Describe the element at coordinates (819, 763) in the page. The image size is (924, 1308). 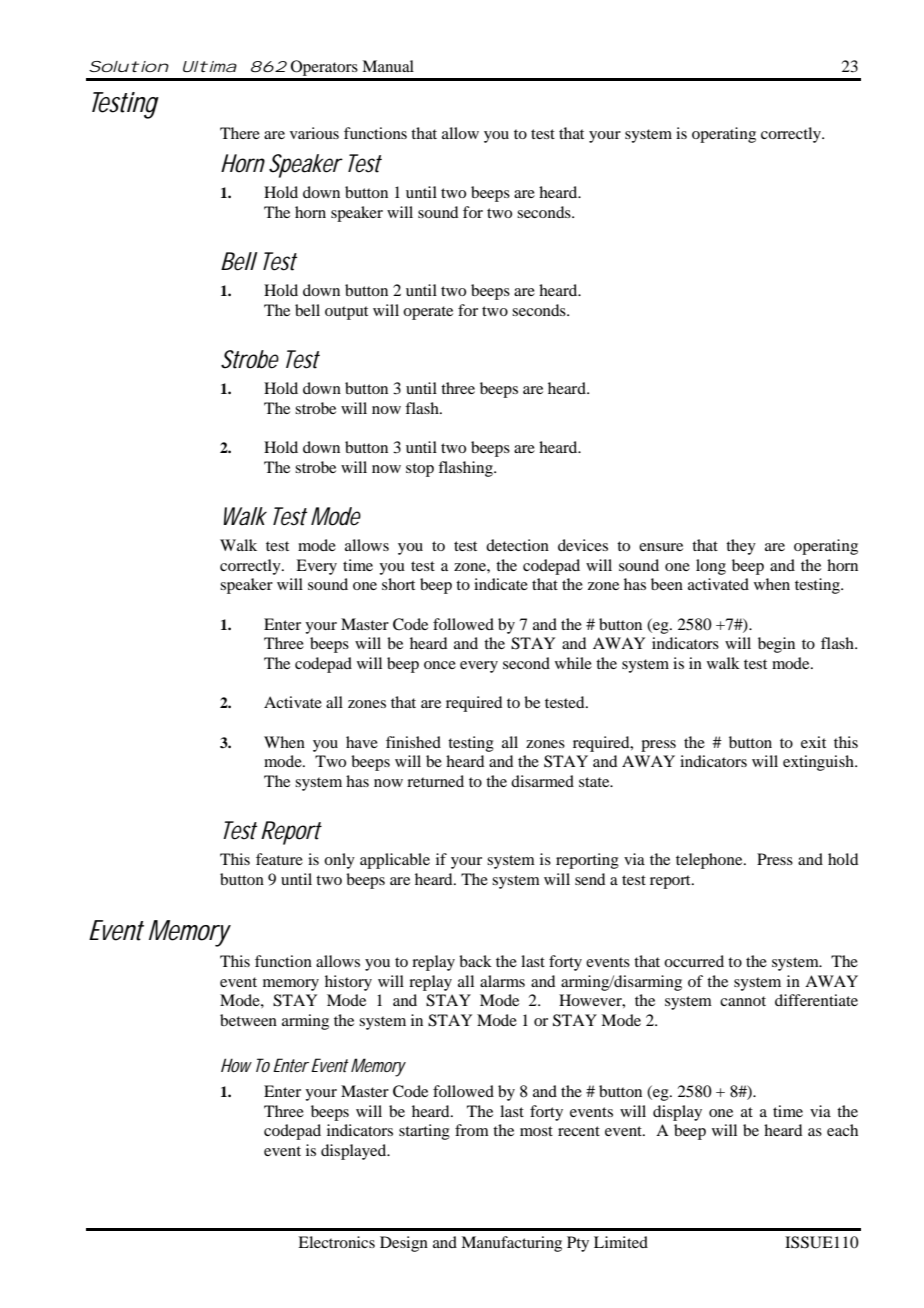
I see `extinguish` at that location.
